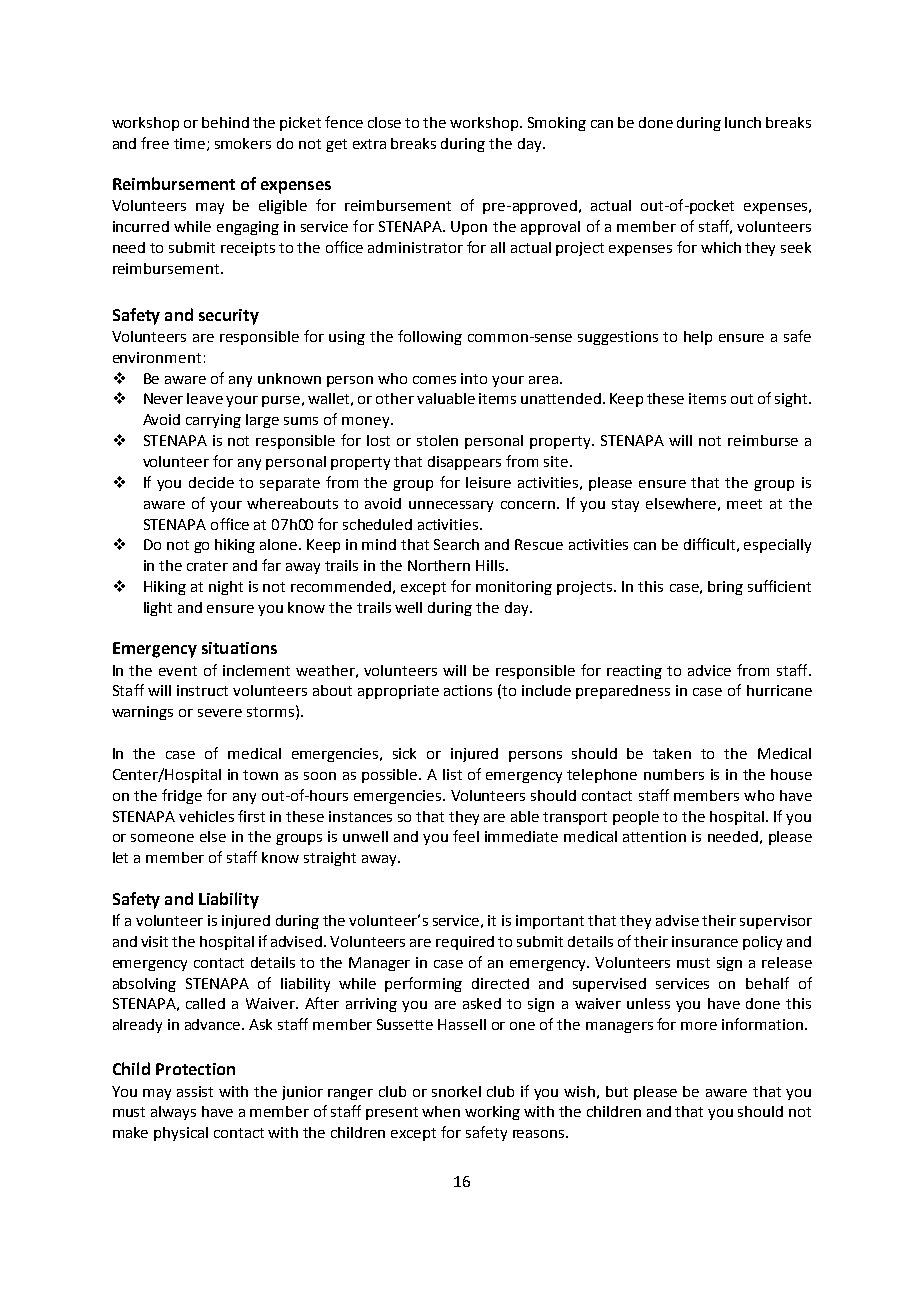 The image size is (924, 1308). Describe the element at coordinates (182, 796) in the page. I see `fridge` at that location.
